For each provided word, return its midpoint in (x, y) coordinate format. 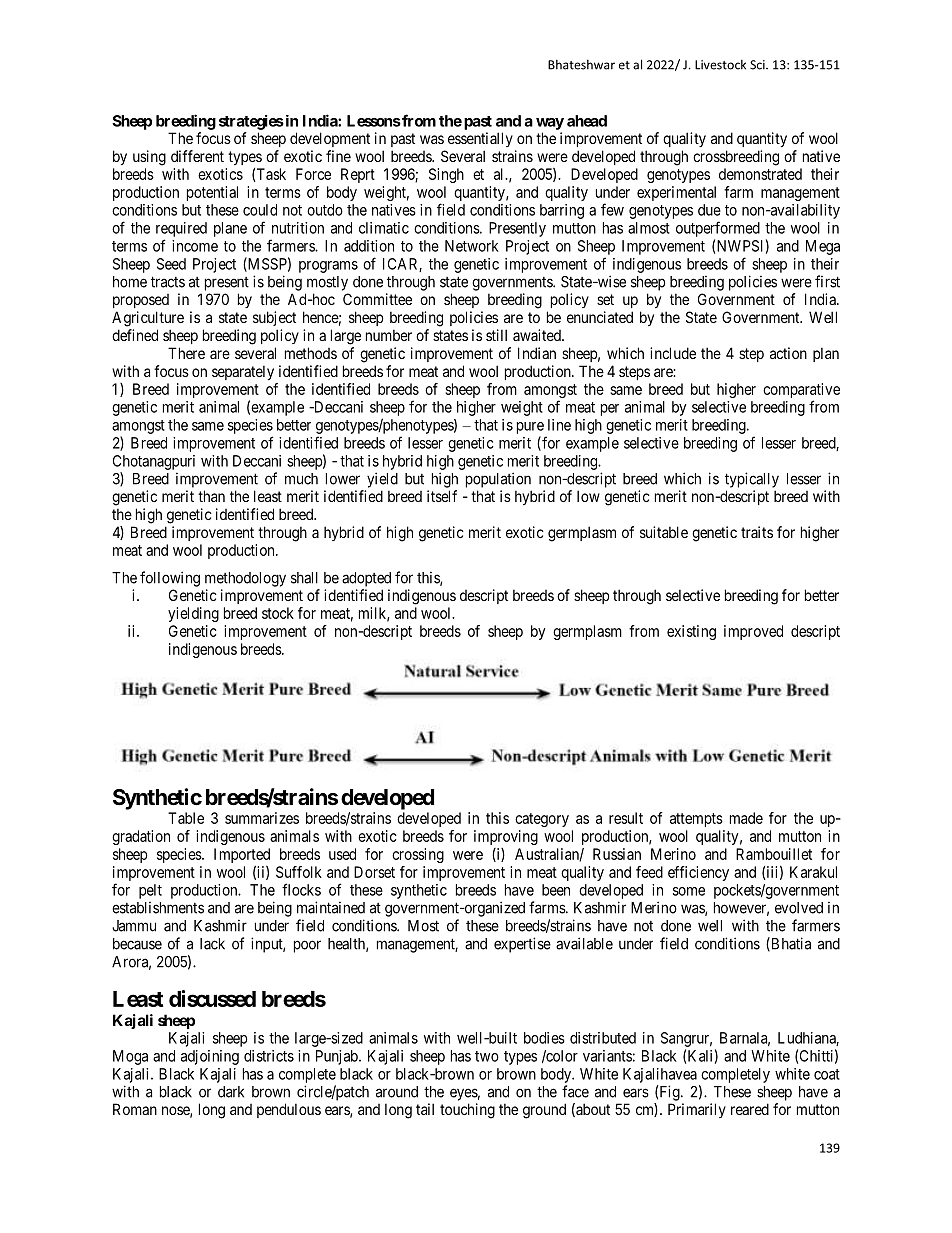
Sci (758, 65)
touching (467, 1111)
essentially (480, 139)
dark (231, 1092)
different (197, 156)
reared (750, 1109)
